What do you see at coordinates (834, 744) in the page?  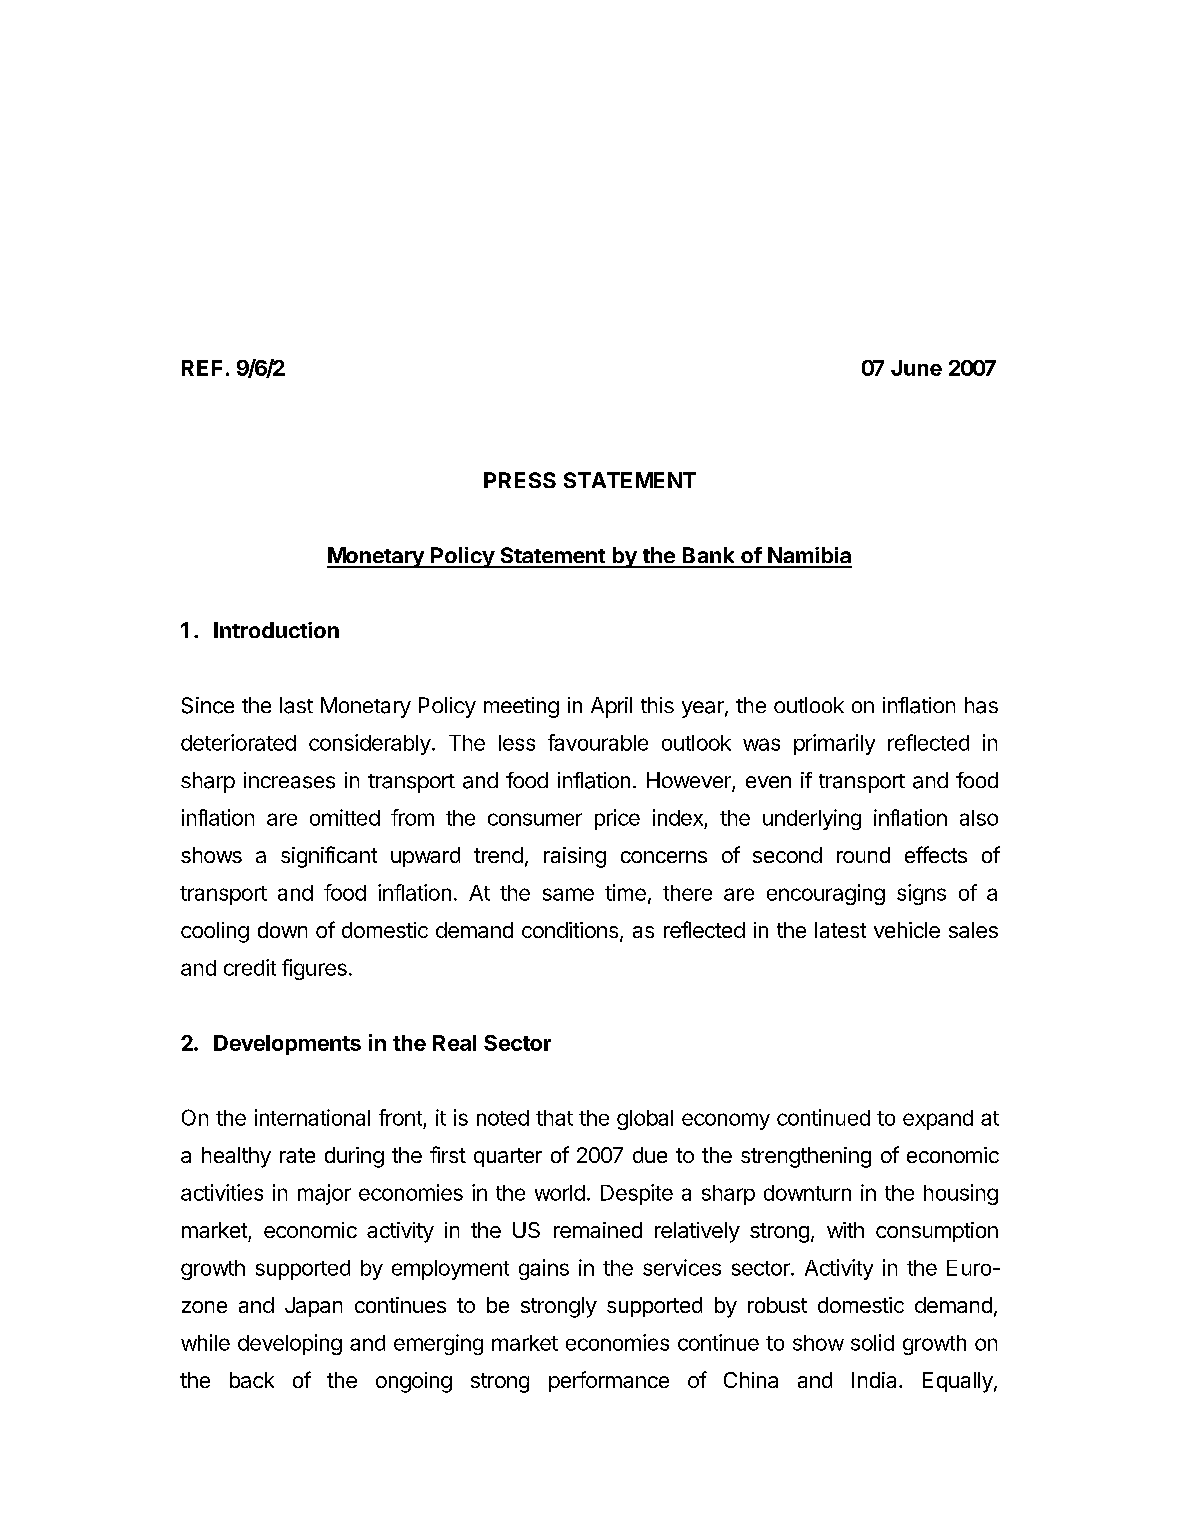 I see `primarily` at bounding box center [834, 744].
